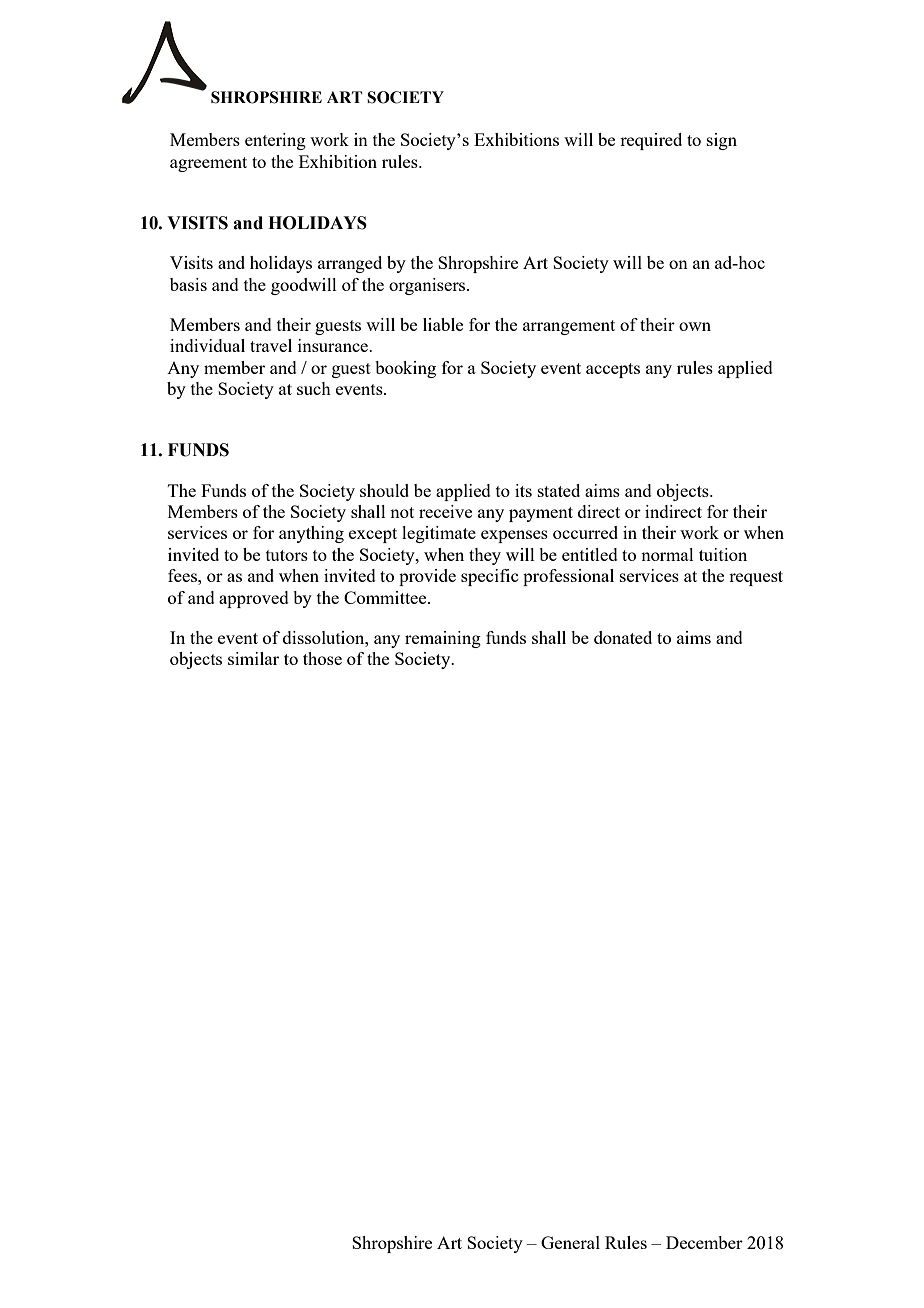 Image resolution: width=924 pixels, height=1308 pixels. I want to click on organisers, so click(428, 286).
